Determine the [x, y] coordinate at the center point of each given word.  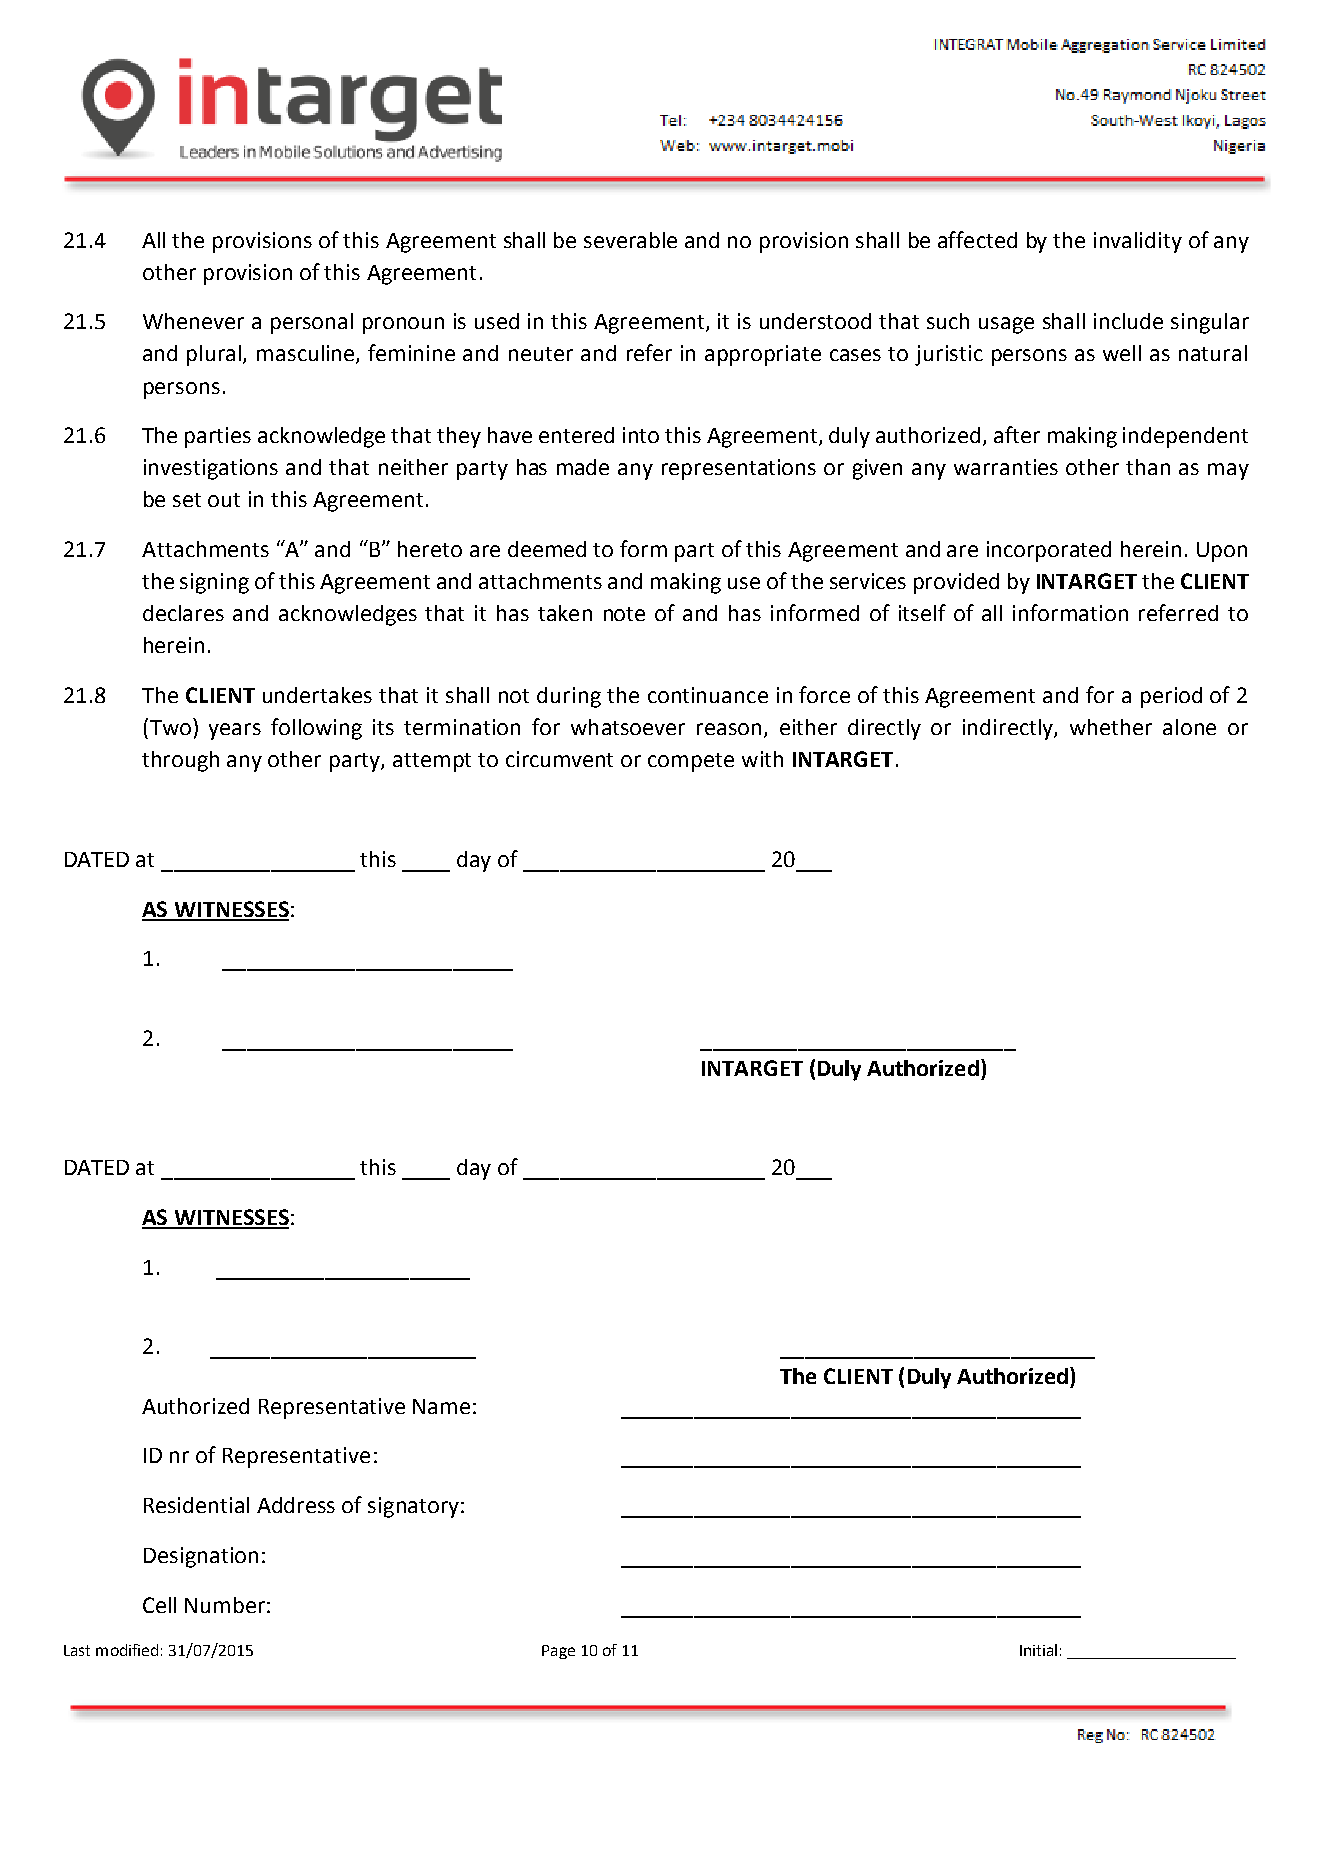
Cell [159, 1605]
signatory [413, 1507]
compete [691, 762]
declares [183, 613]
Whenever [193, 321]
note [624, 614]
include [1128, 321]
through [180, 761]
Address [296, 1505]
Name [441, 1406]
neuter [541, 354]
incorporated [1049, 551]
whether [1111, 727]
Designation [201, 1557]
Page [558, 1652]
